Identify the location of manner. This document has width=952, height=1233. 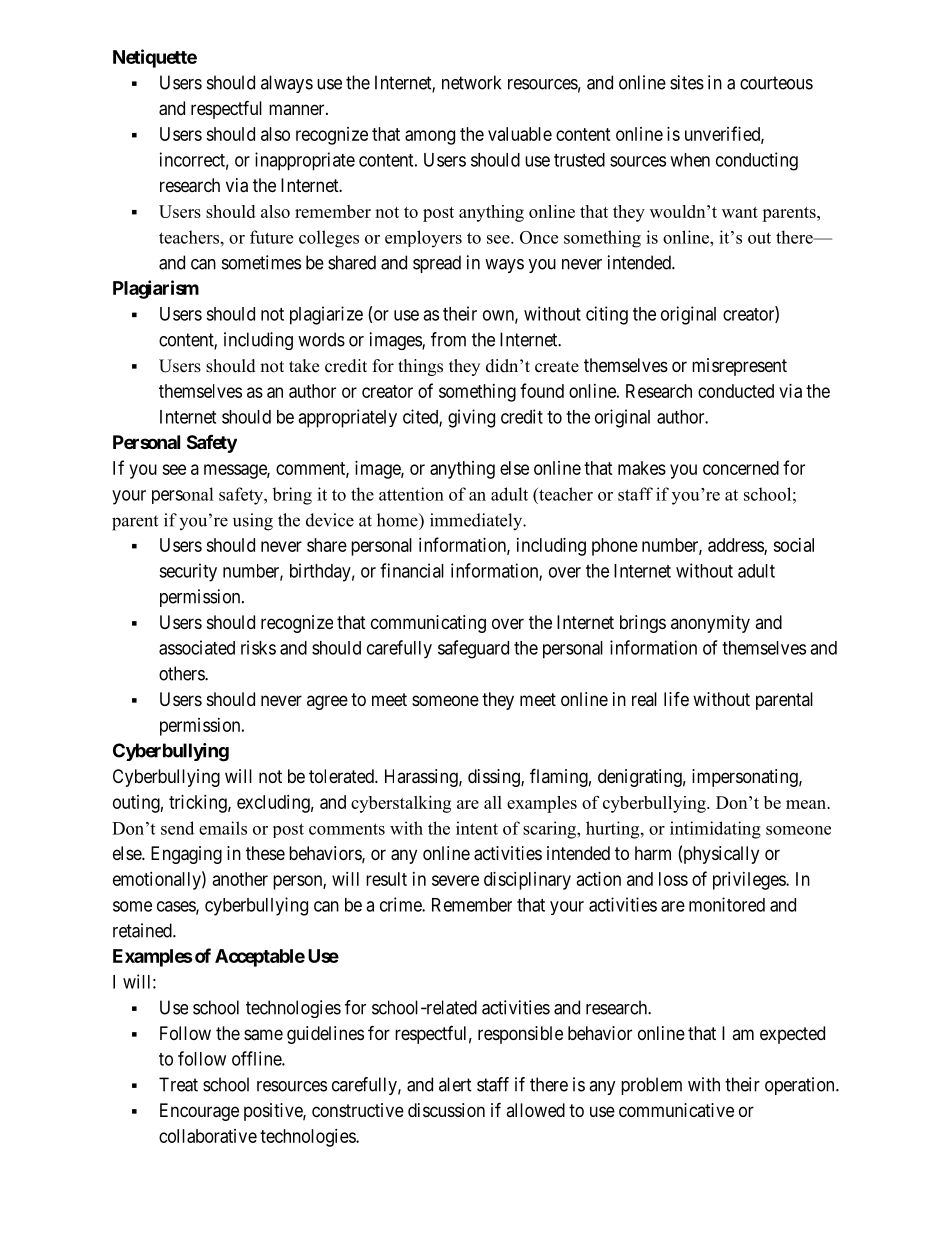
(298, 109).
